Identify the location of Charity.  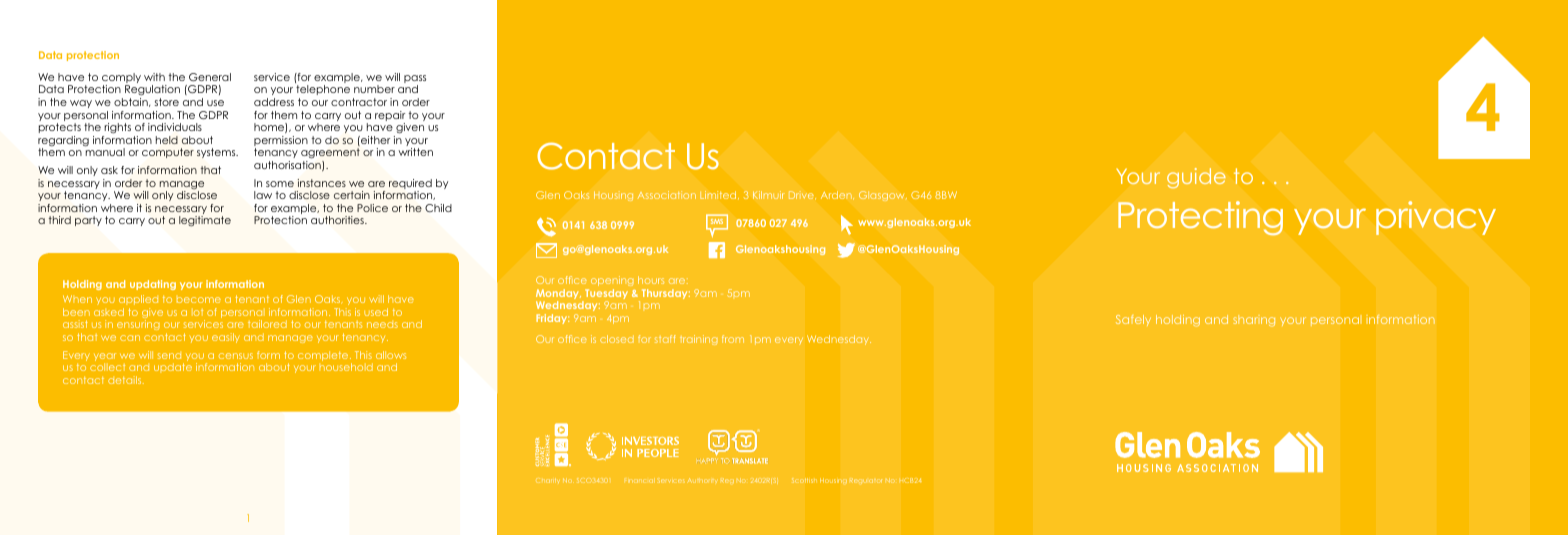
(548, 481).
